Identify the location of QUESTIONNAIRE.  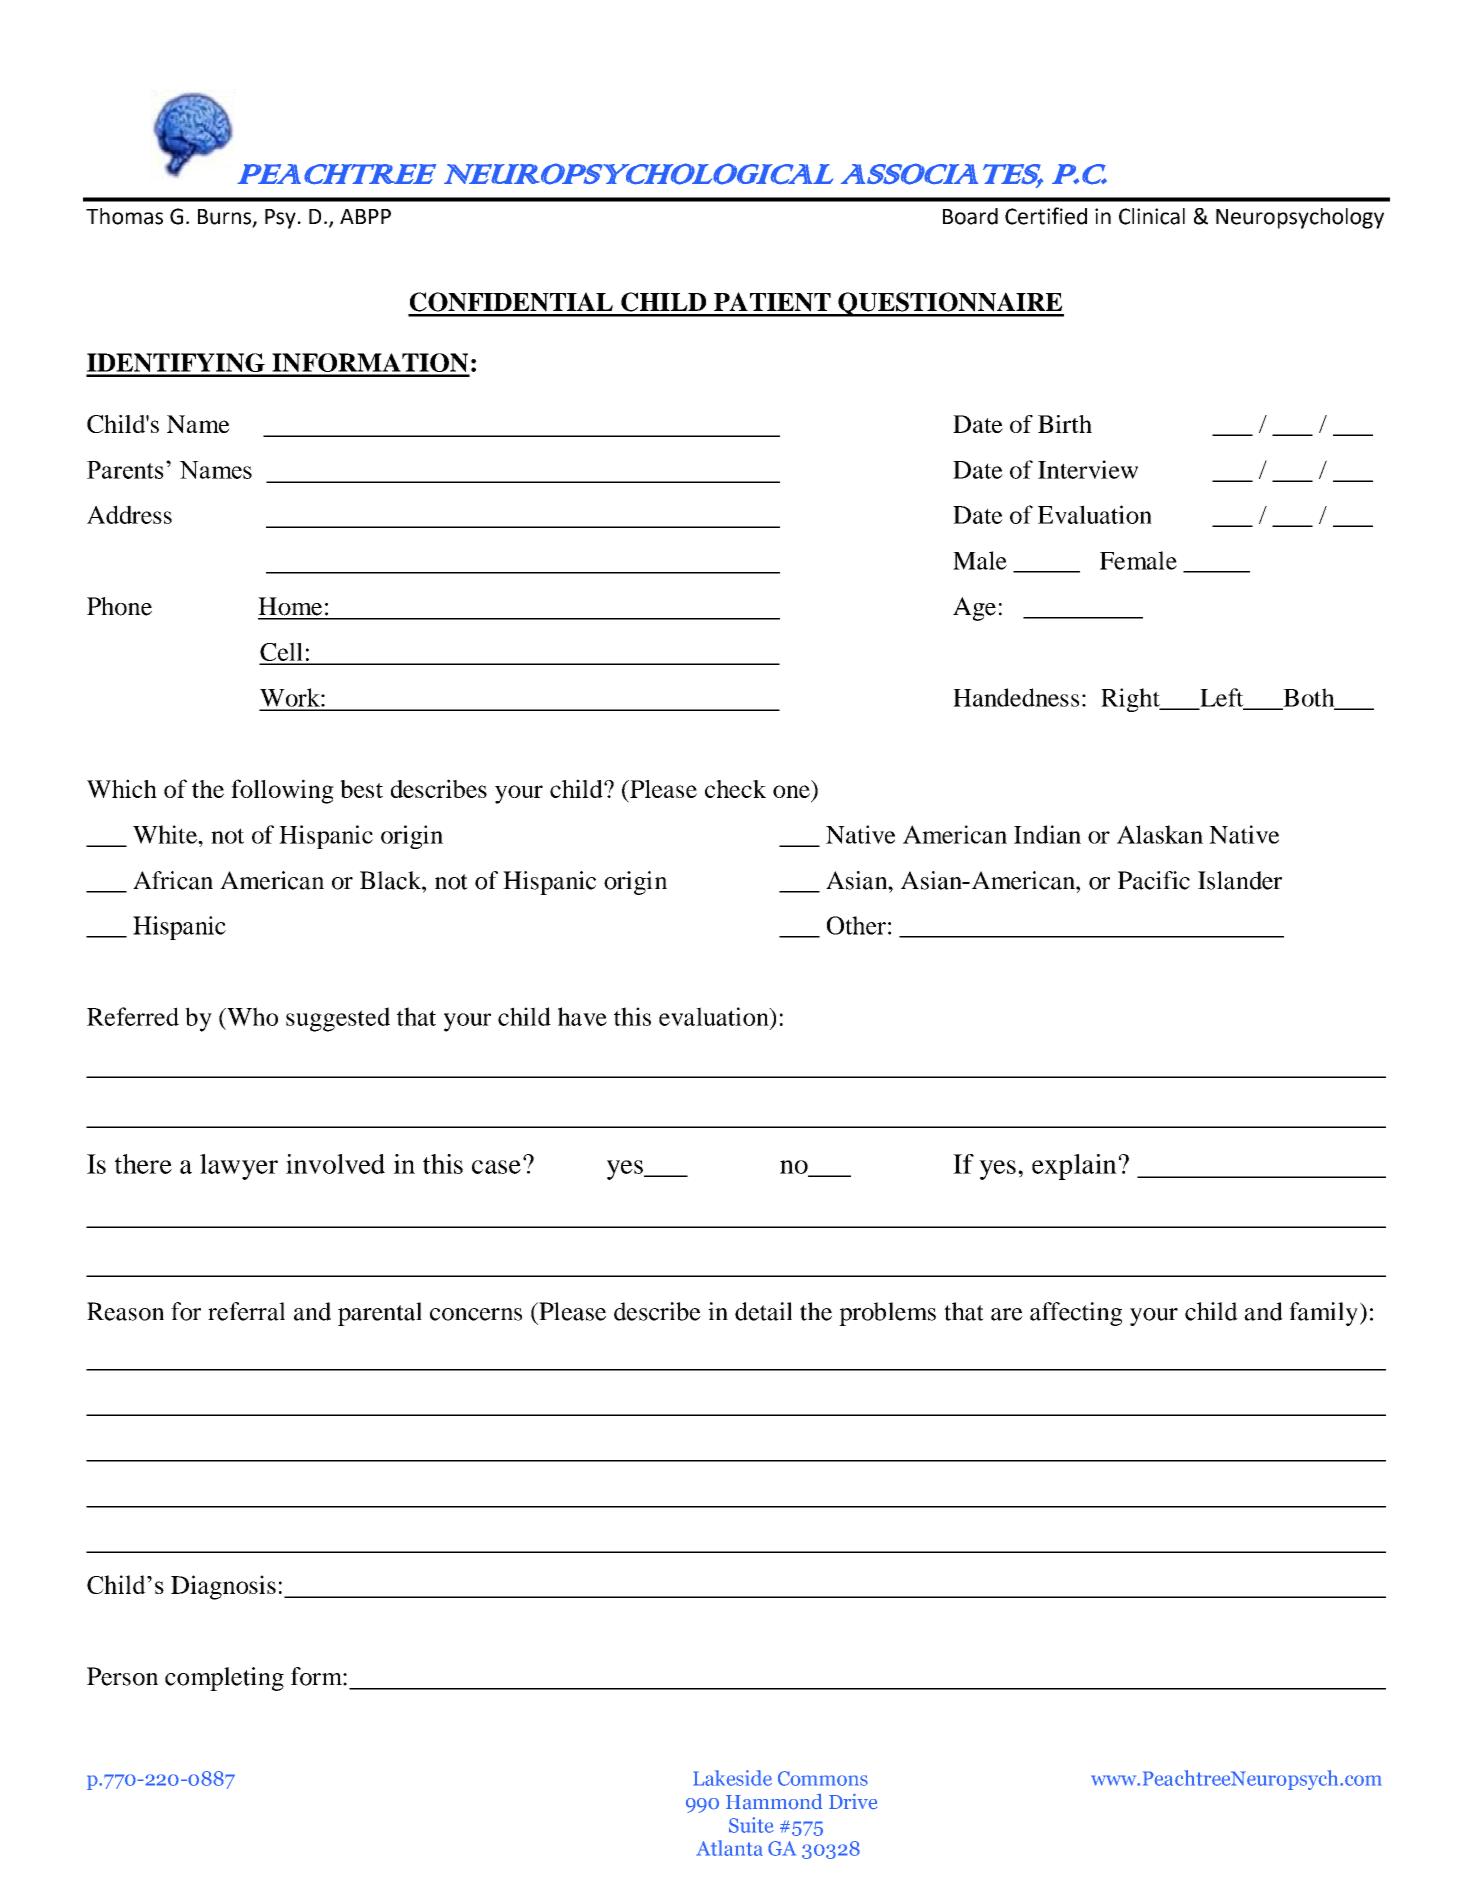
(950, 304).
